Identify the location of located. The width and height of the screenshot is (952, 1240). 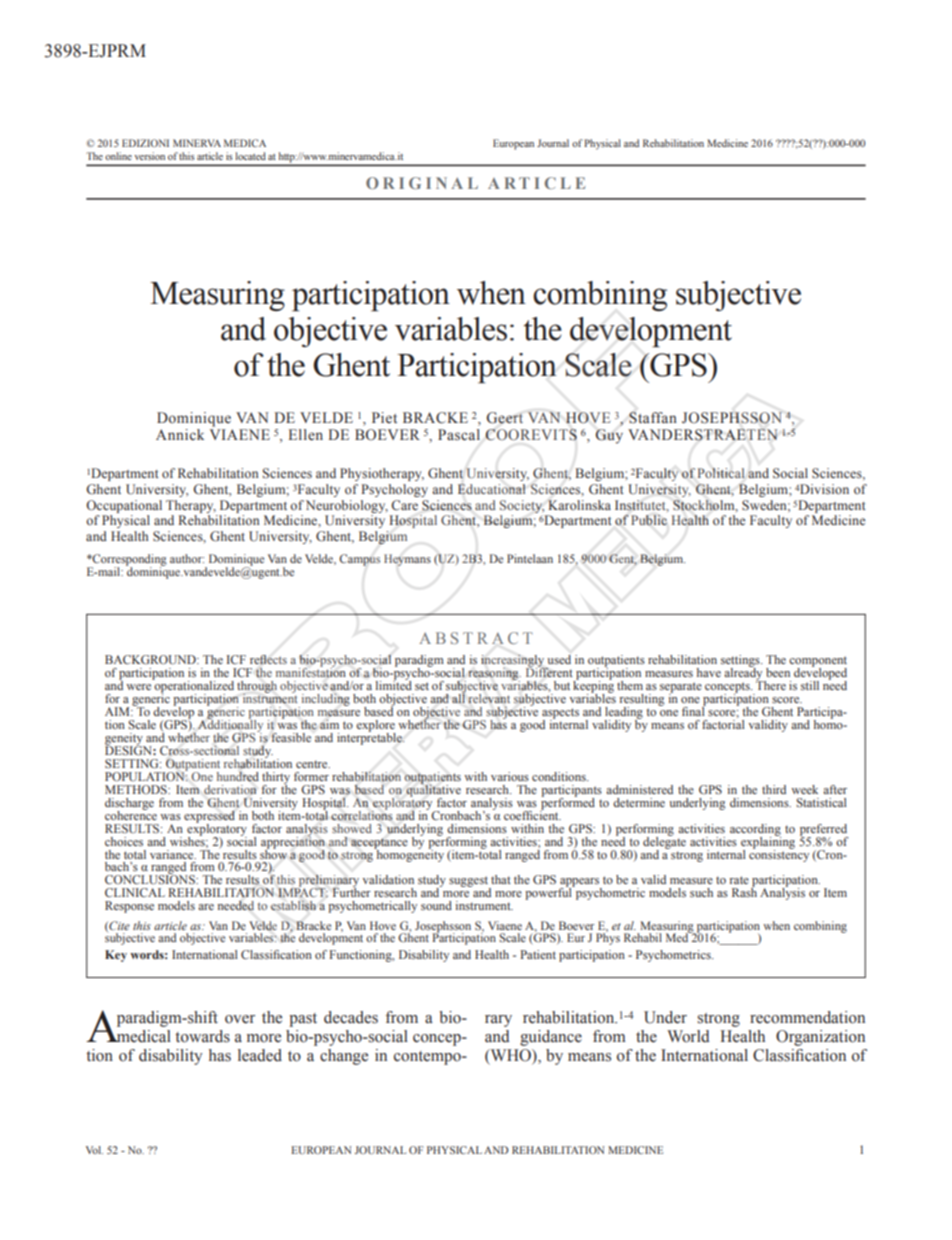
(250, 156).
